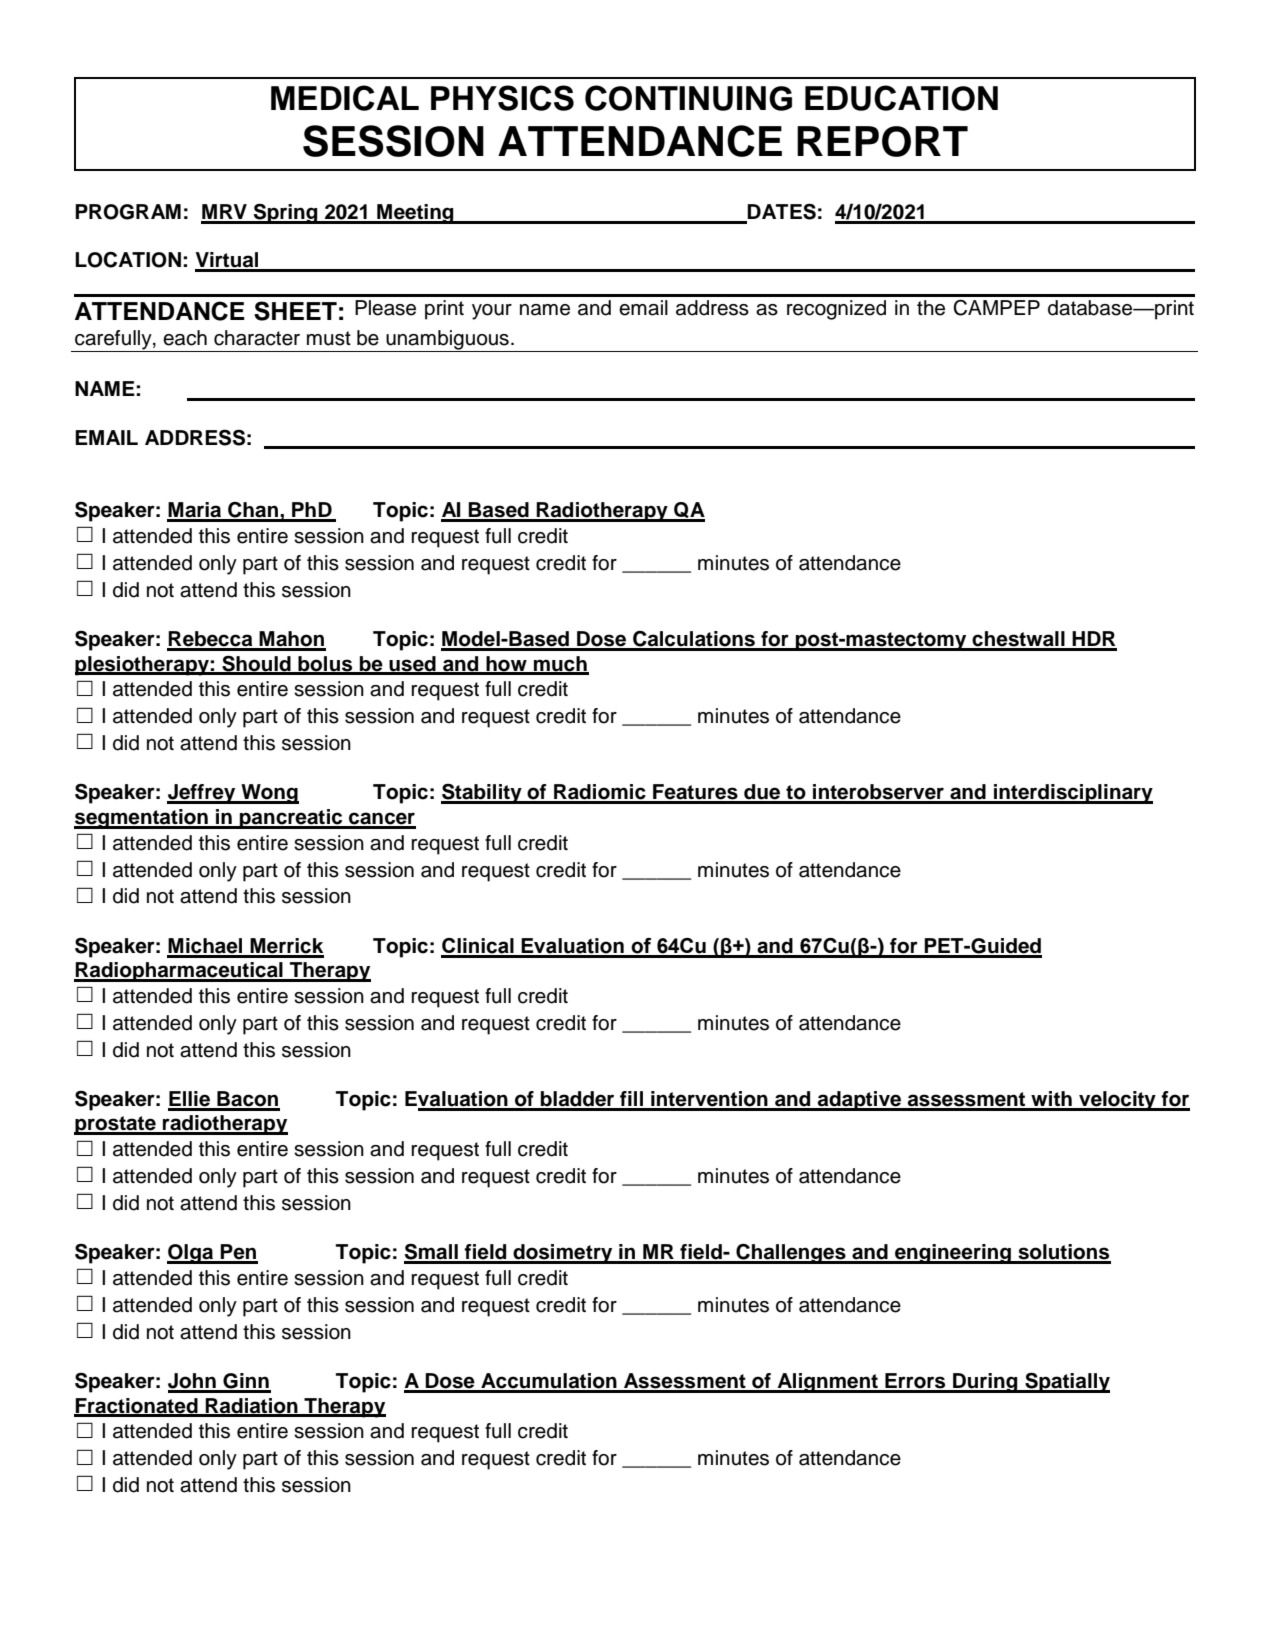  I want to click on Olga, so click(191, 1254).
